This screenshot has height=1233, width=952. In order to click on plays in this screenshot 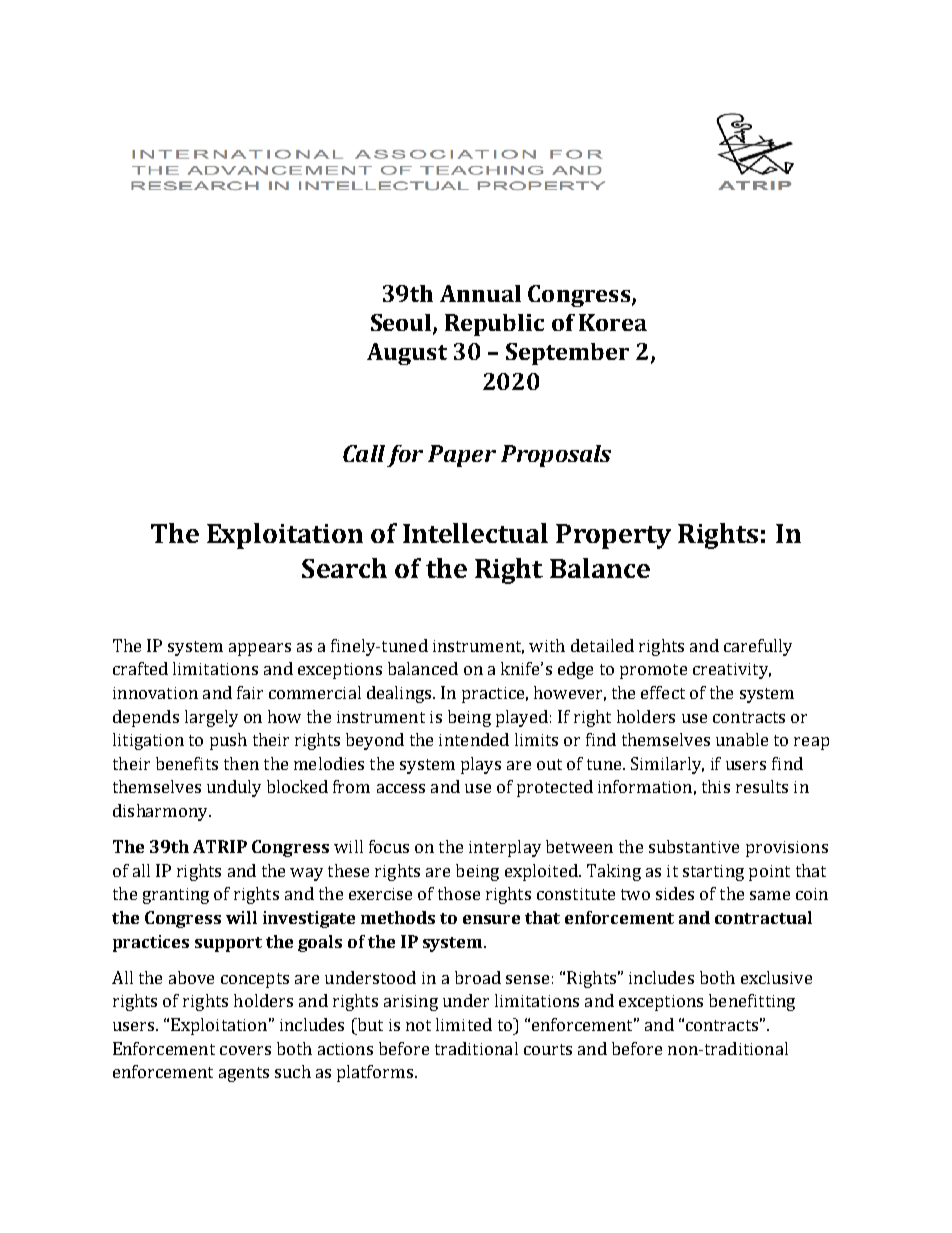, I will do `click(481, 765)`.
